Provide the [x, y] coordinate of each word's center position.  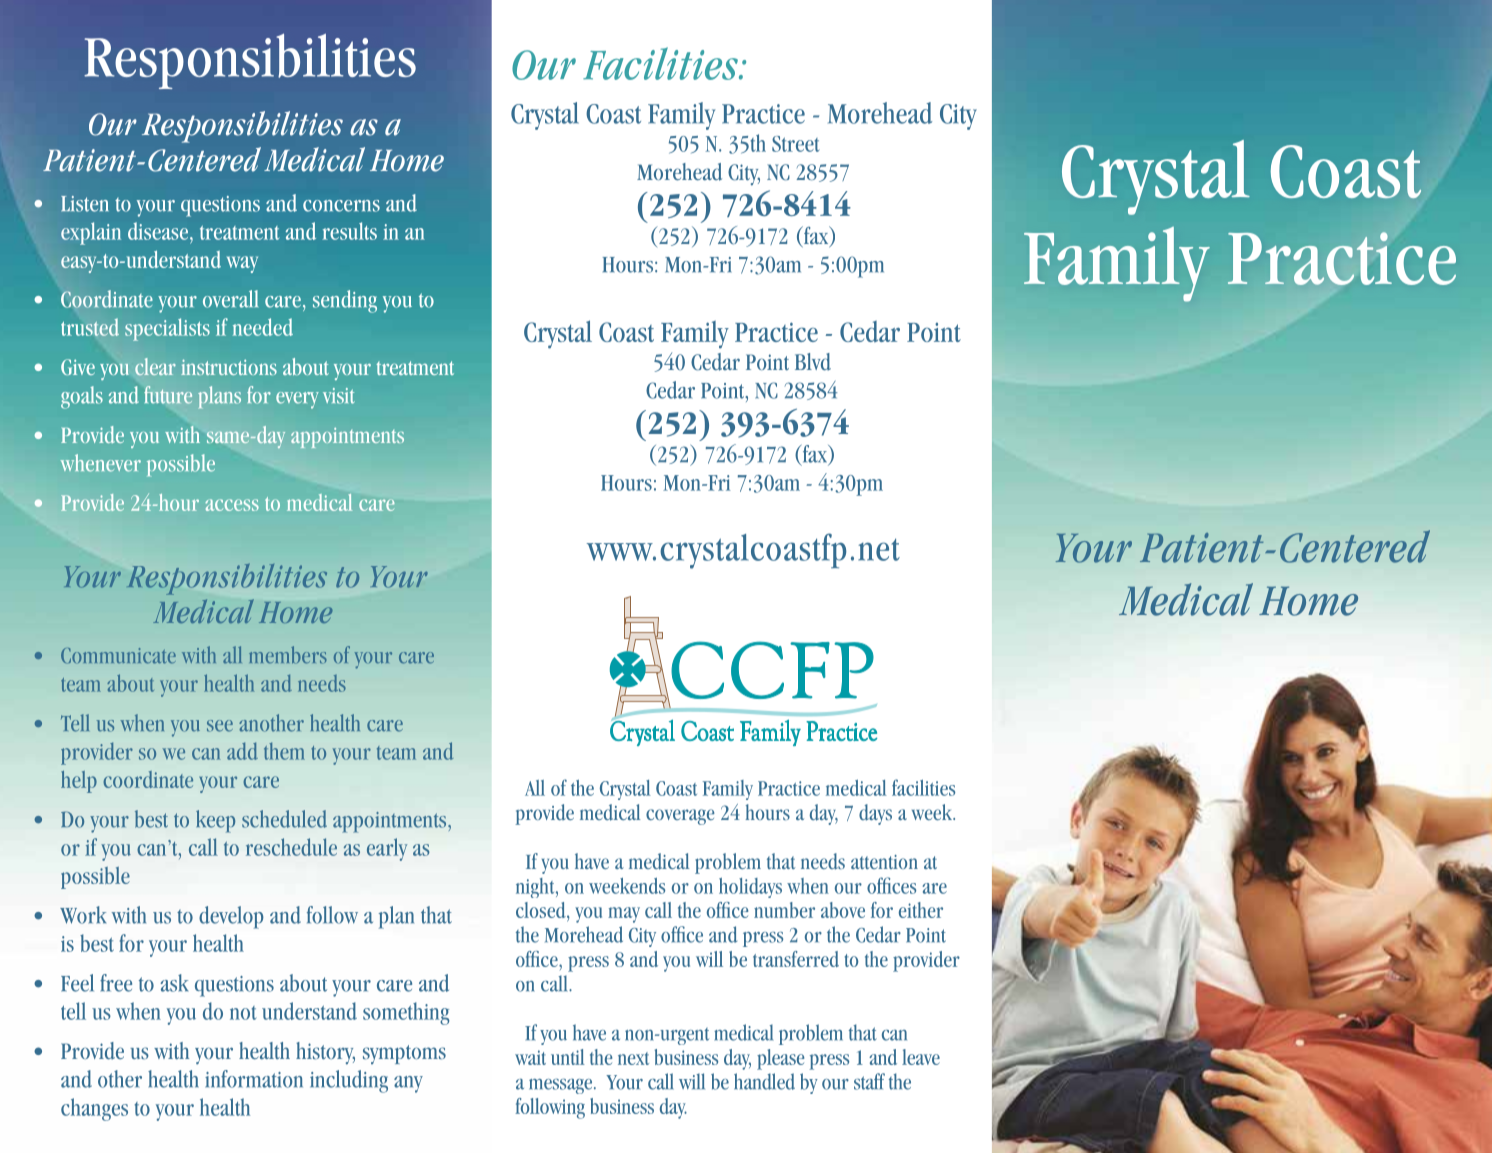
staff [869, 1081]
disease [158, 231]
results [349, 231]
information [254, 1079]
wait [530, 1057]
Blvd [813, 362]
